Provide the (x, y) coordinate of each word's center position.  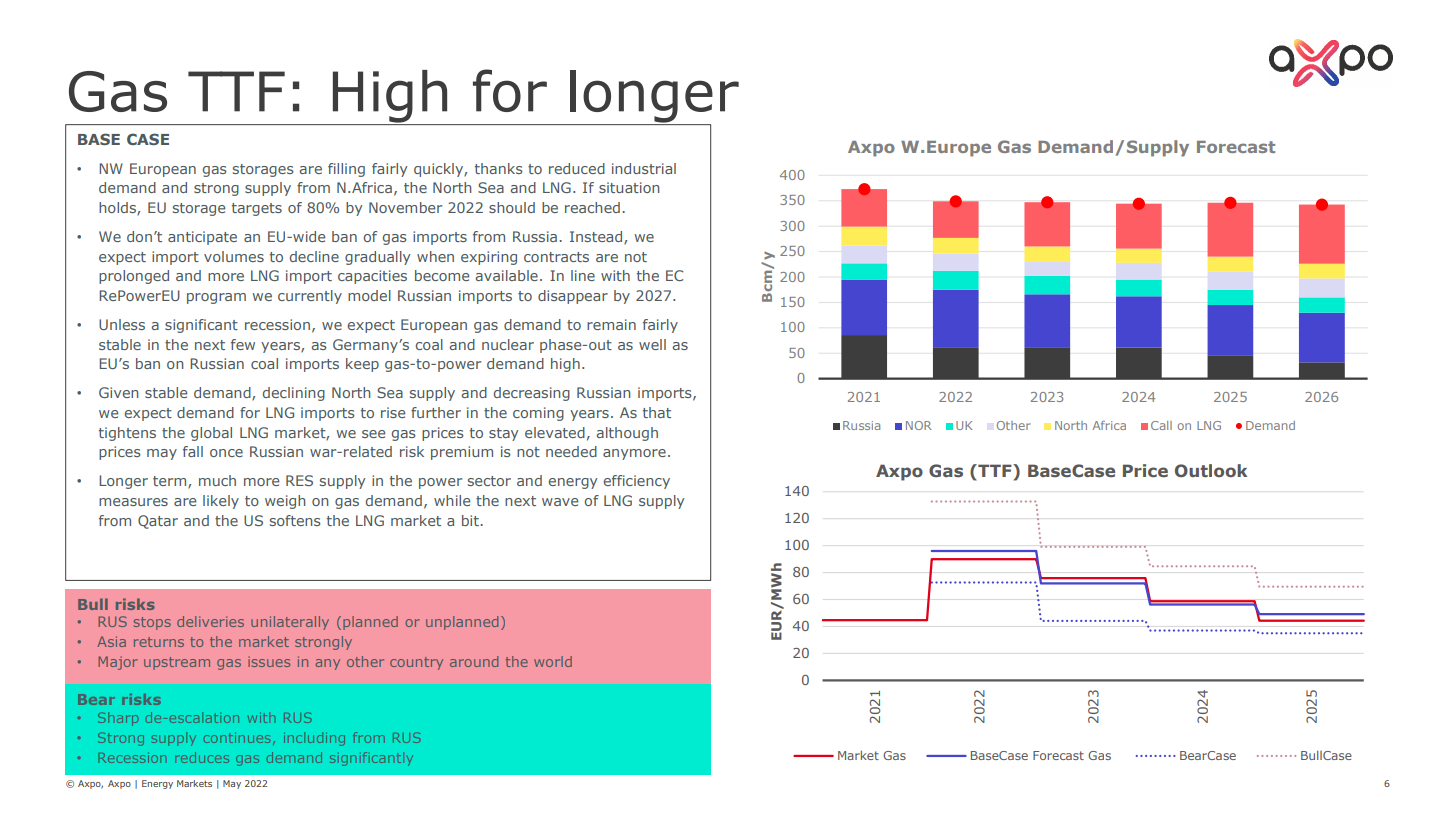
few (243, 344)
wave (560, 502)
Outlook (1211, 470)
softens (295, 520)
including (314, 739)
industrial (644, 168)
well (652, 344)
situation (629, 187)
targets (257, 209)
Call (1161, 425)
